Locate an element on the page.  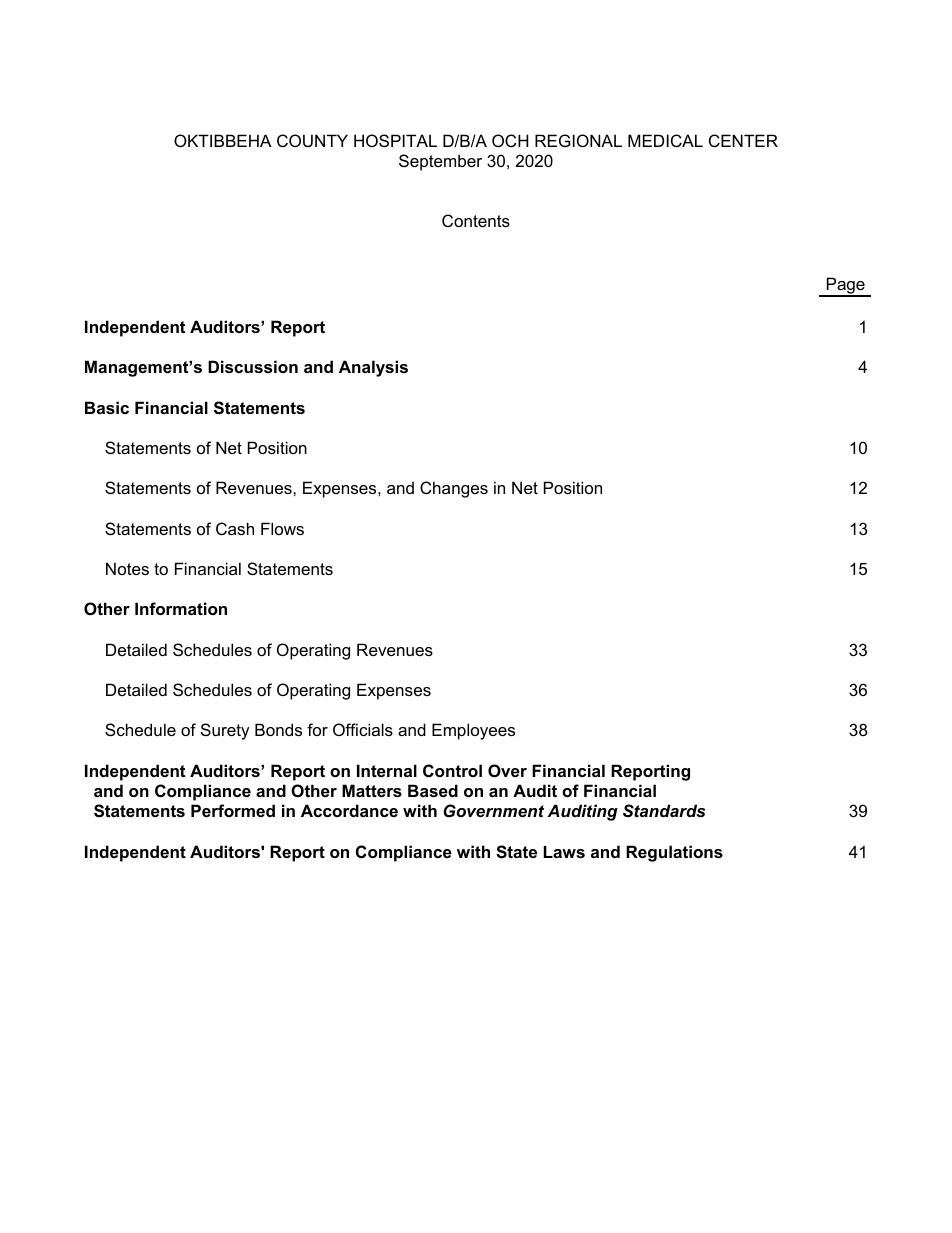
Flows is located at coordinates (282, 528).
